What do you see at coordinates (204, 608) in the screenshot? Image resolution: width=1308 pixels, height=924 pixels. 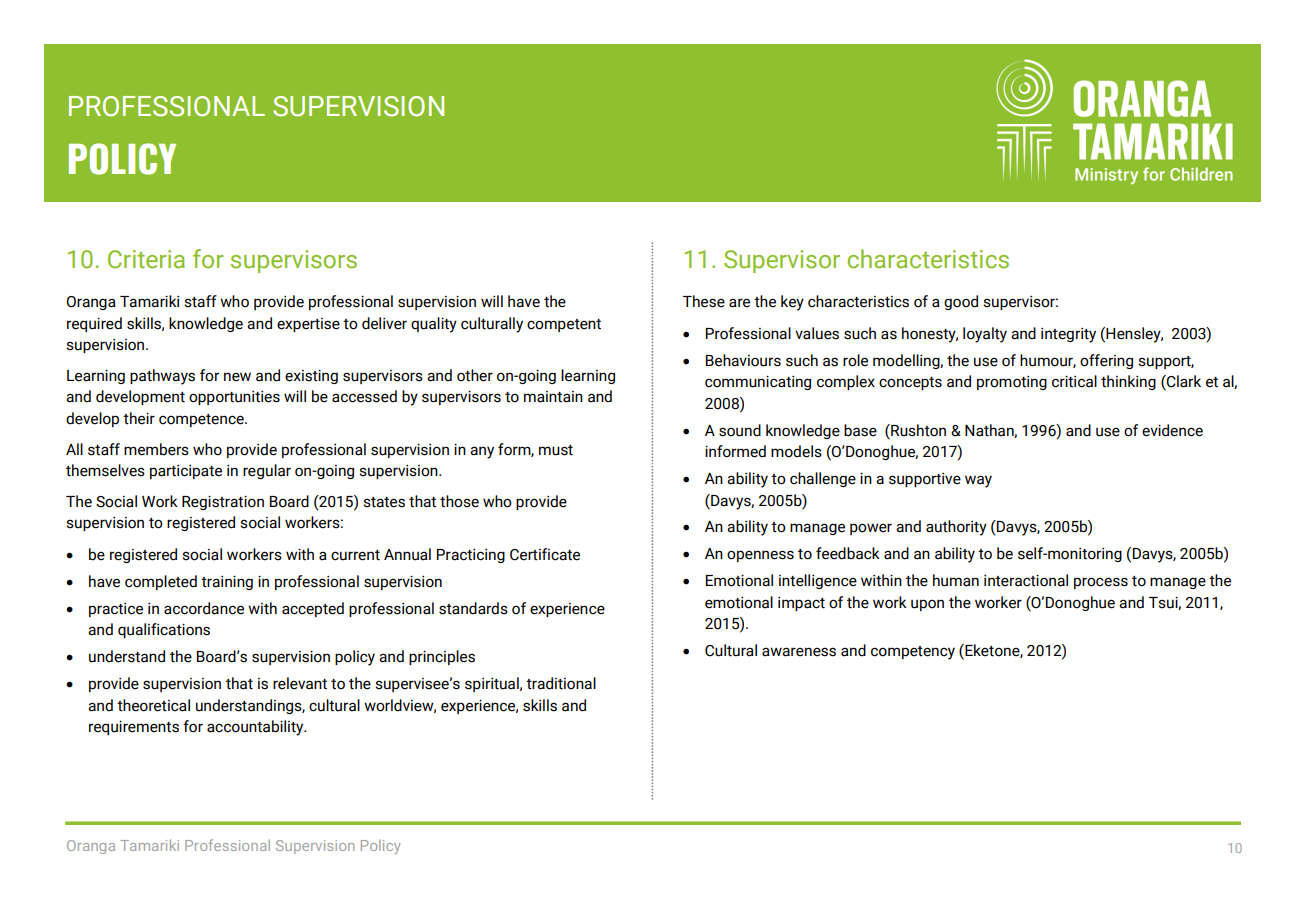 I see `accordance` at bounding box center [204, 608].
